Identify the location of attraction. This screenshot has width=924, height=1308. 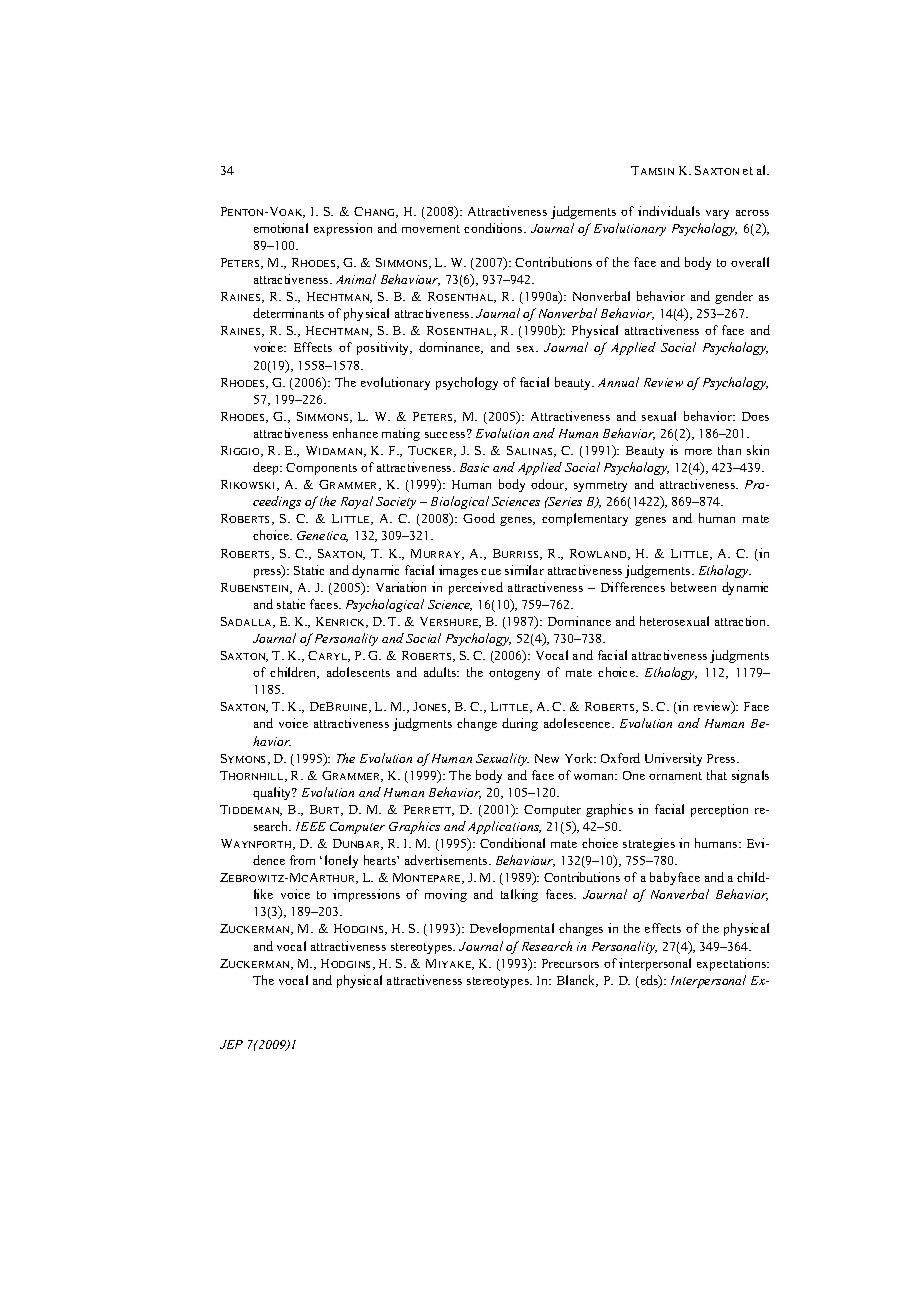
(742, 621).
